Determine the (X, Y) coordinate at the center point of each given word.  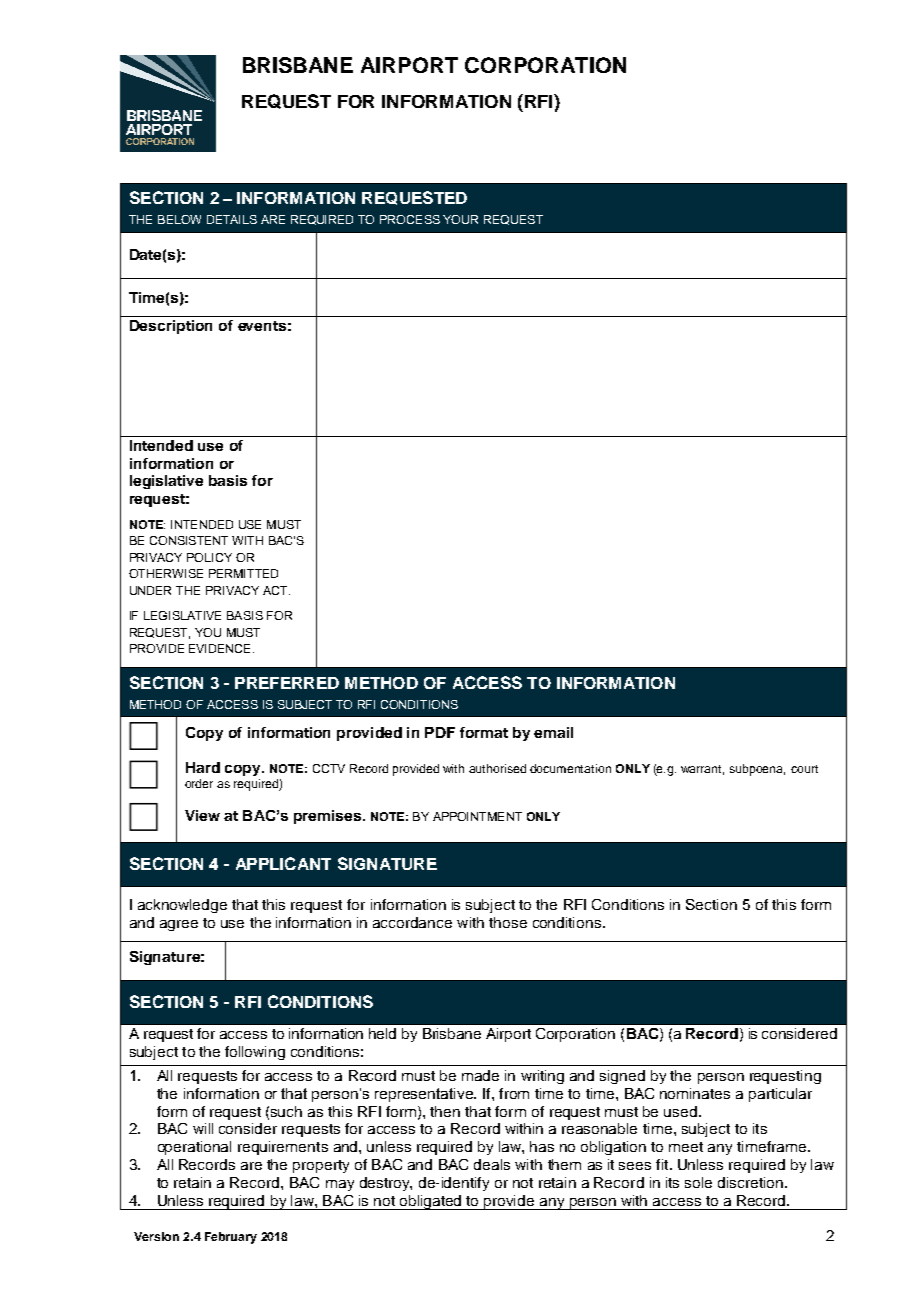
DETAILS (232, 219)
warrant (702, 770)
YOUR (460, 219)
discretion (750, 1182)
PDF (440, 732)
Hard (203, 767)
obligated (431, 1202)
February (231, 1238)
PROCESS (410, 219)
